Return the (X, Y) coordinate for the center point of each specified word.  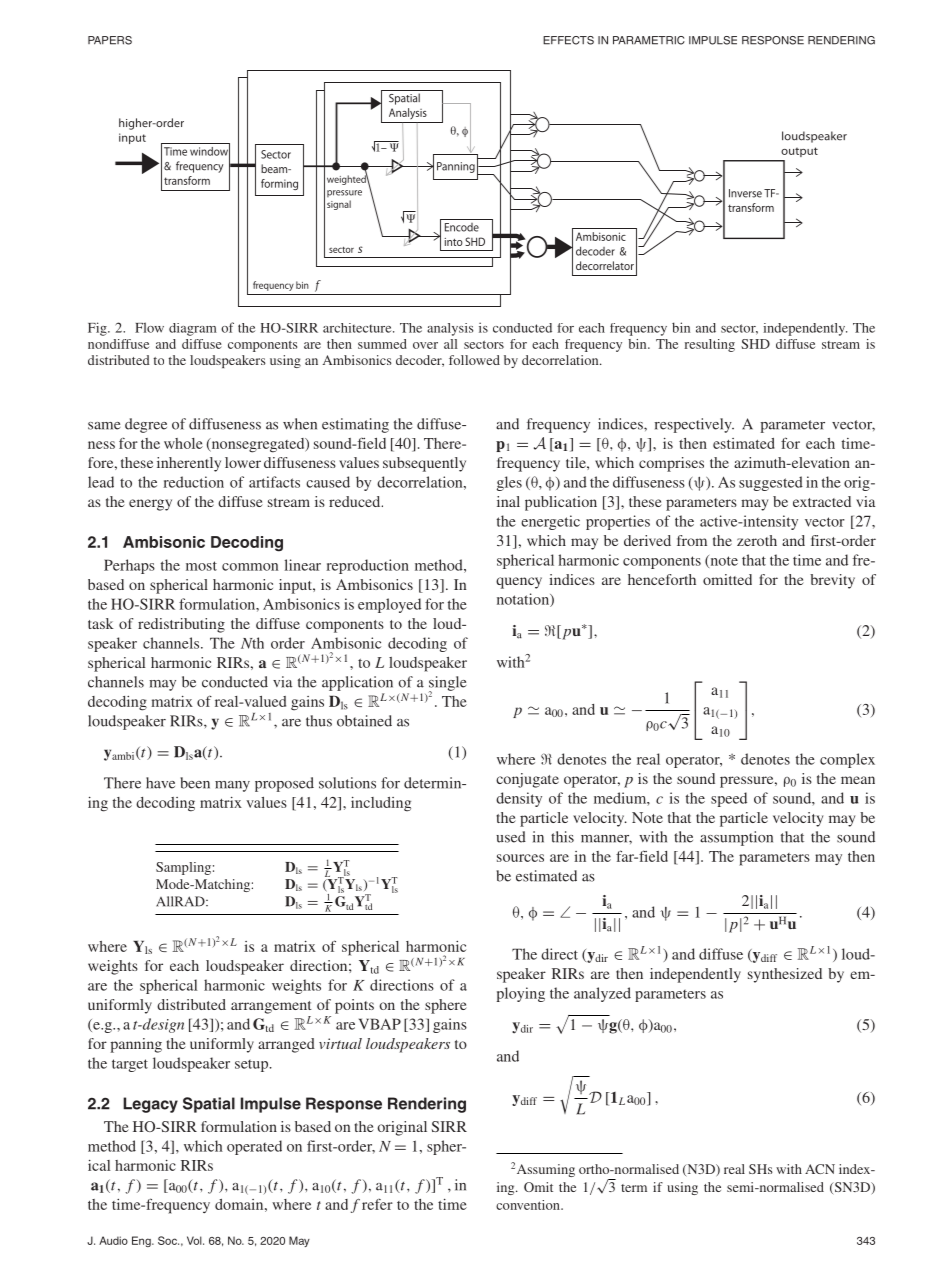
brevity (832, 581)
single (448, 684)
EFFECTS (568, 40)
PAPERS (110, 40)
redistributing (181, 625)
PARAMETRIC (649, 40)
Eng (142, 1241)
